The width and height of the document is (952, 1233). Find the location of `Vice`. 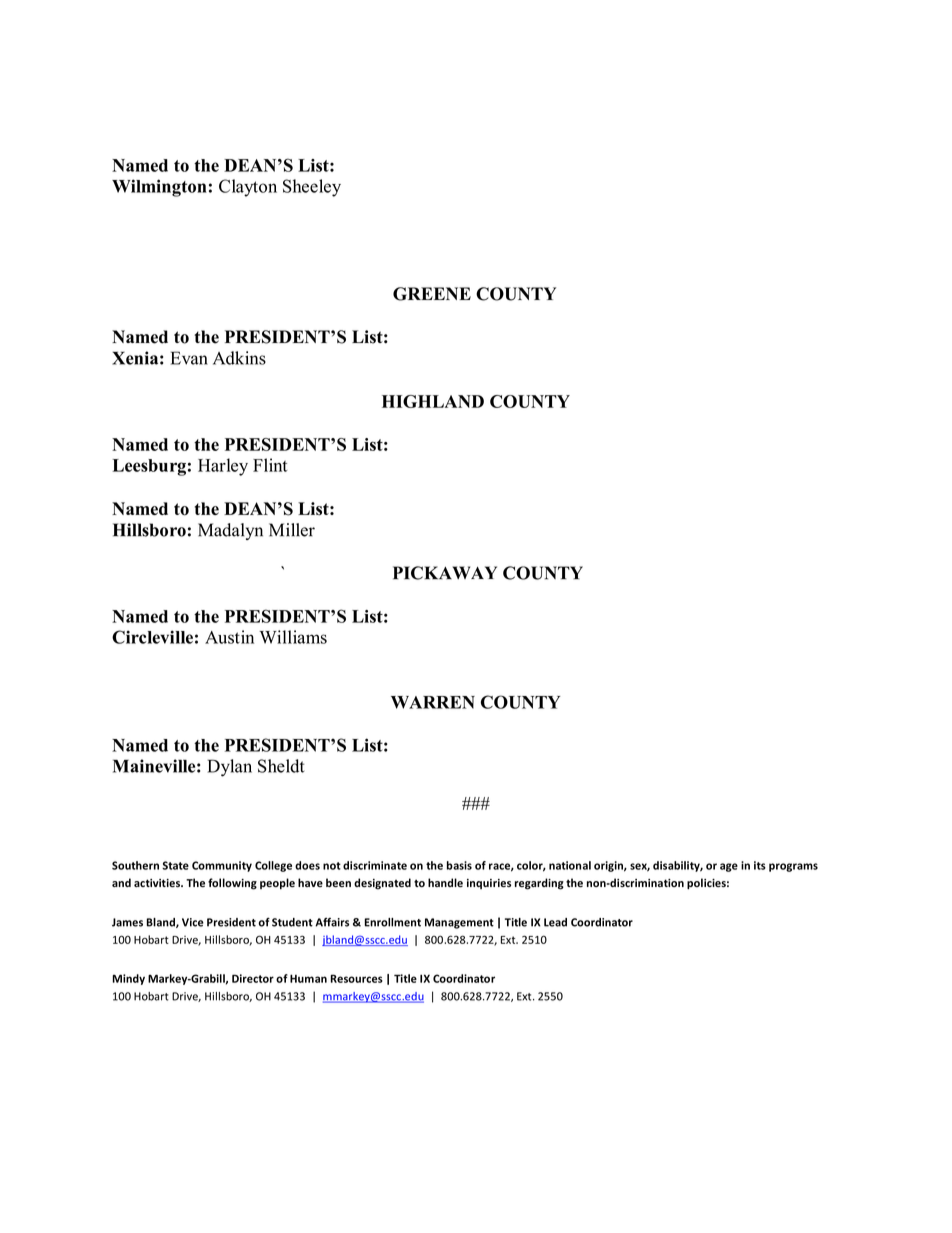

Vice is located at coordinates (193, 922).
